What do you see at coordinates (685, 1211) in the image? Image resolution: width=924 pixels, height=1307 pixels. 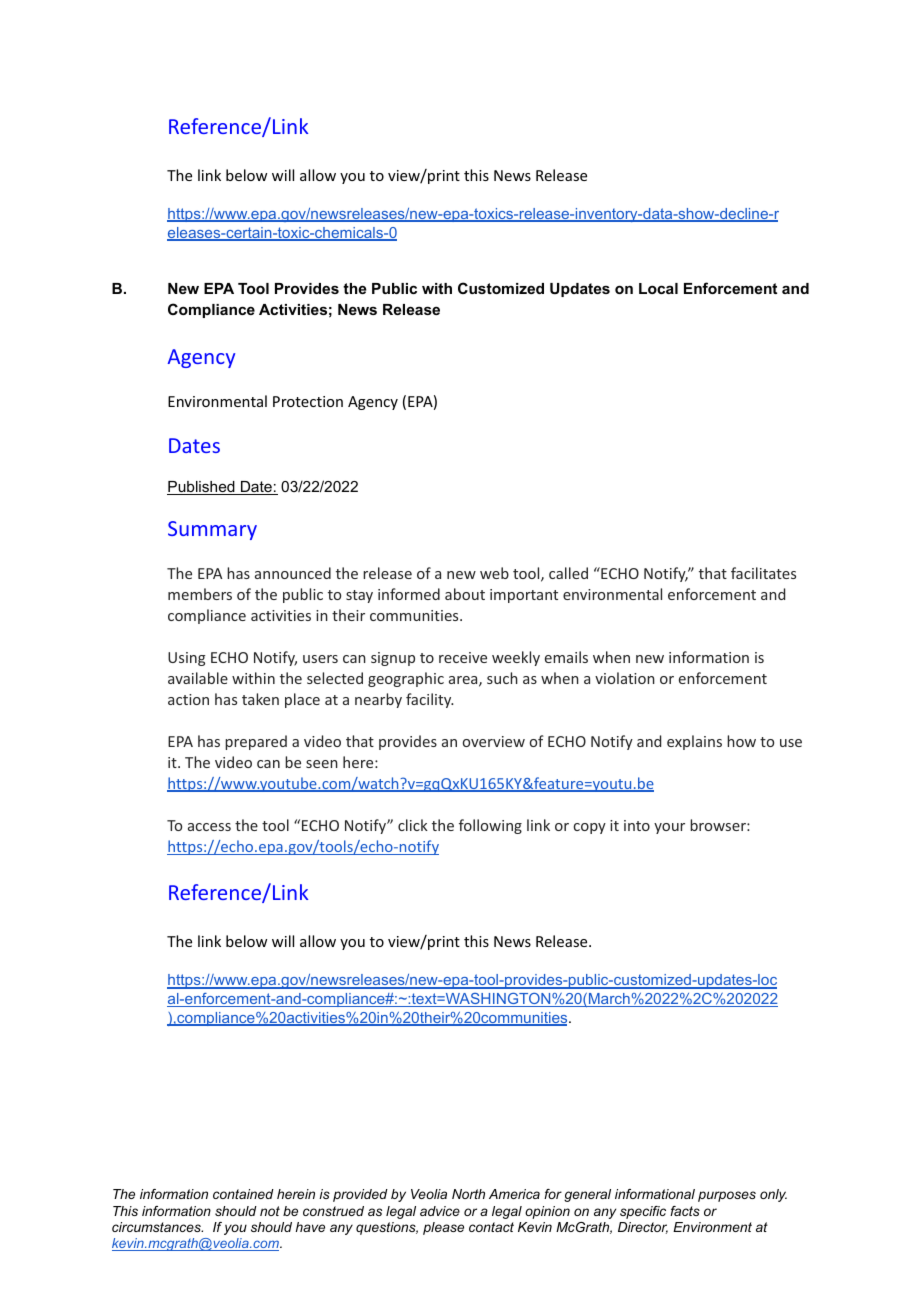 I see `facts` at bounding box center [685, 1211].
